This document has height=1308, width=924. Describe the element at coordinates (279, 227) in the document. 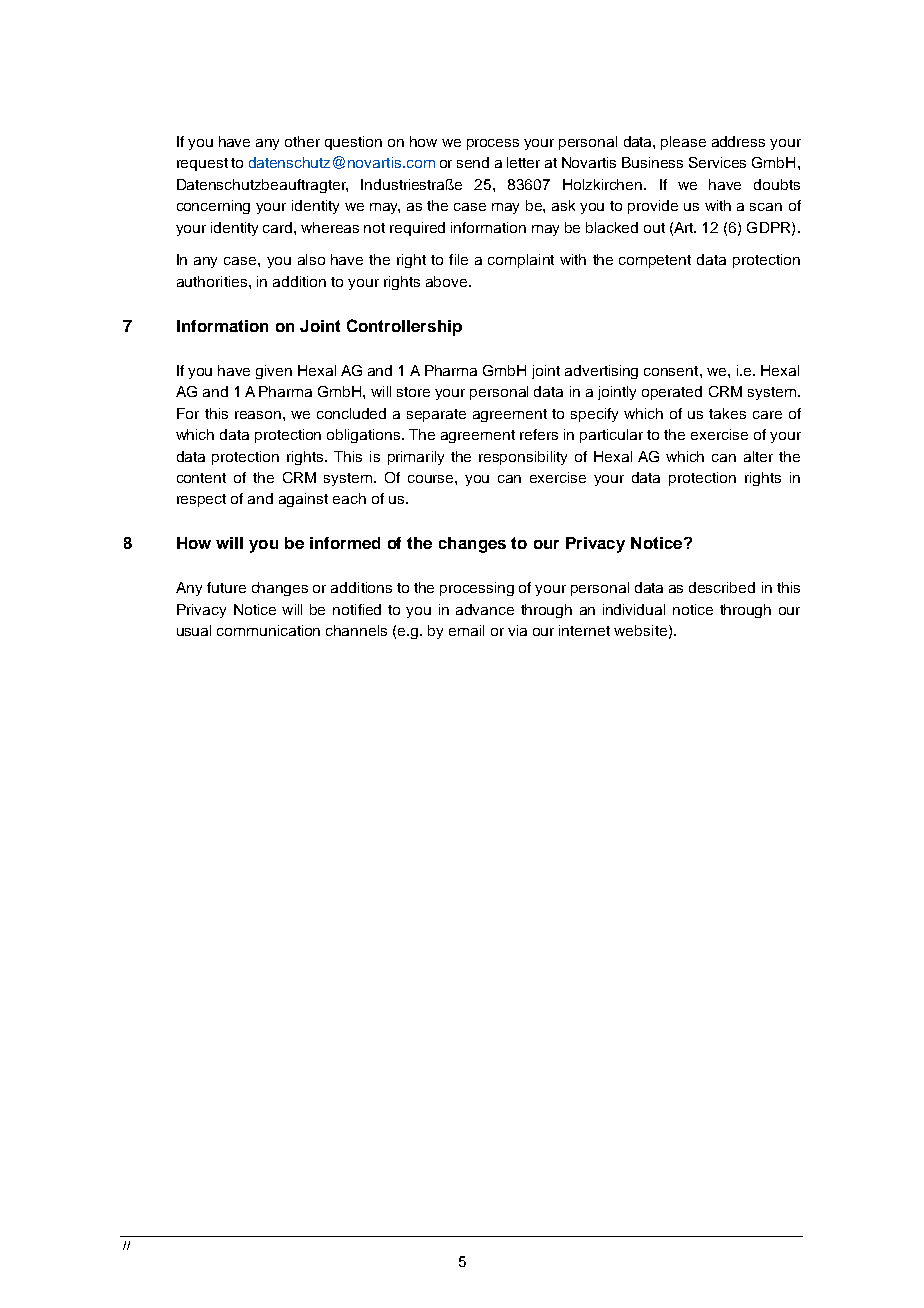

I see `card` at that location.
